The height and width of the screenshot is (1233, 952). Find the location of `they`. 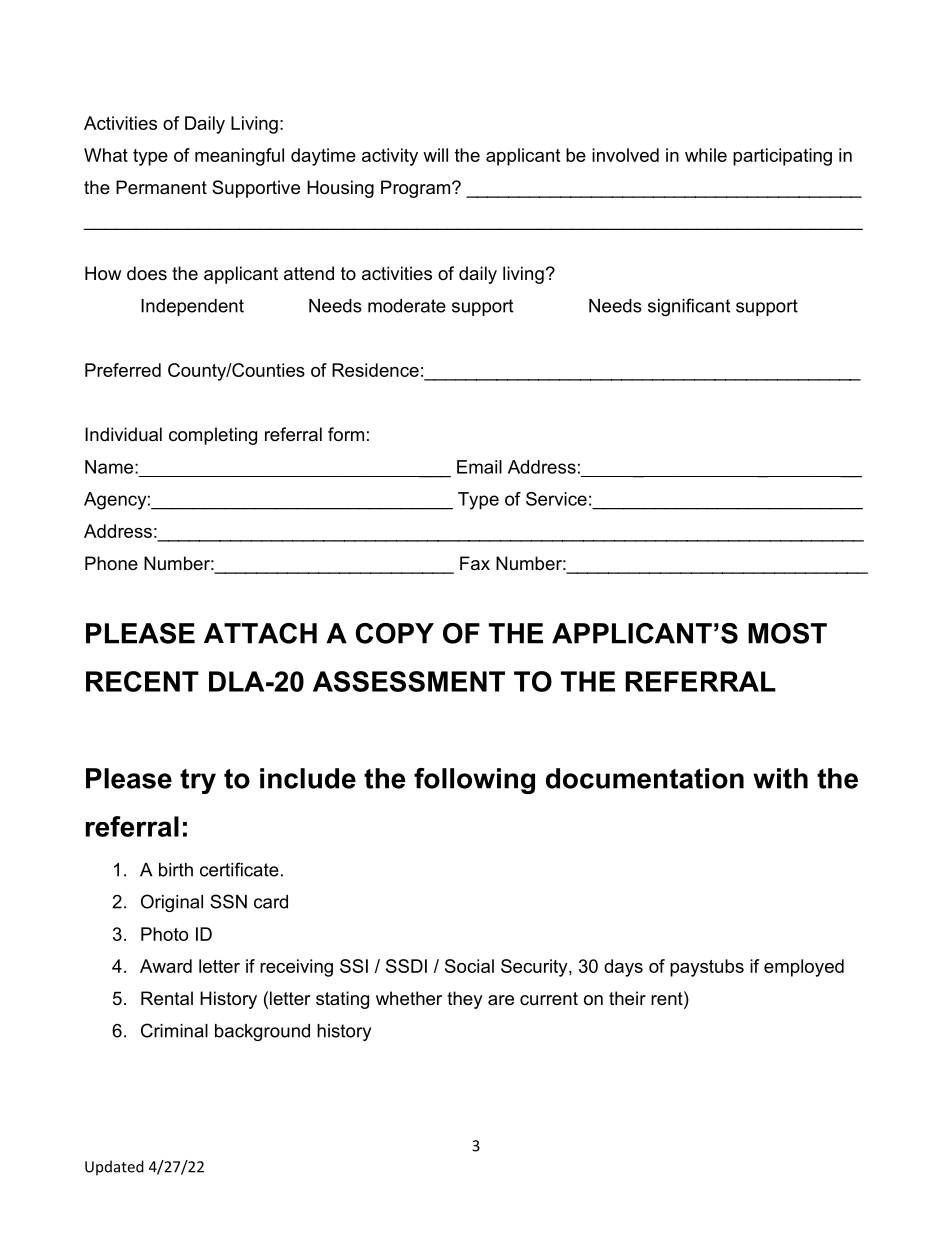

they is located at coordinates (465, 1000).
